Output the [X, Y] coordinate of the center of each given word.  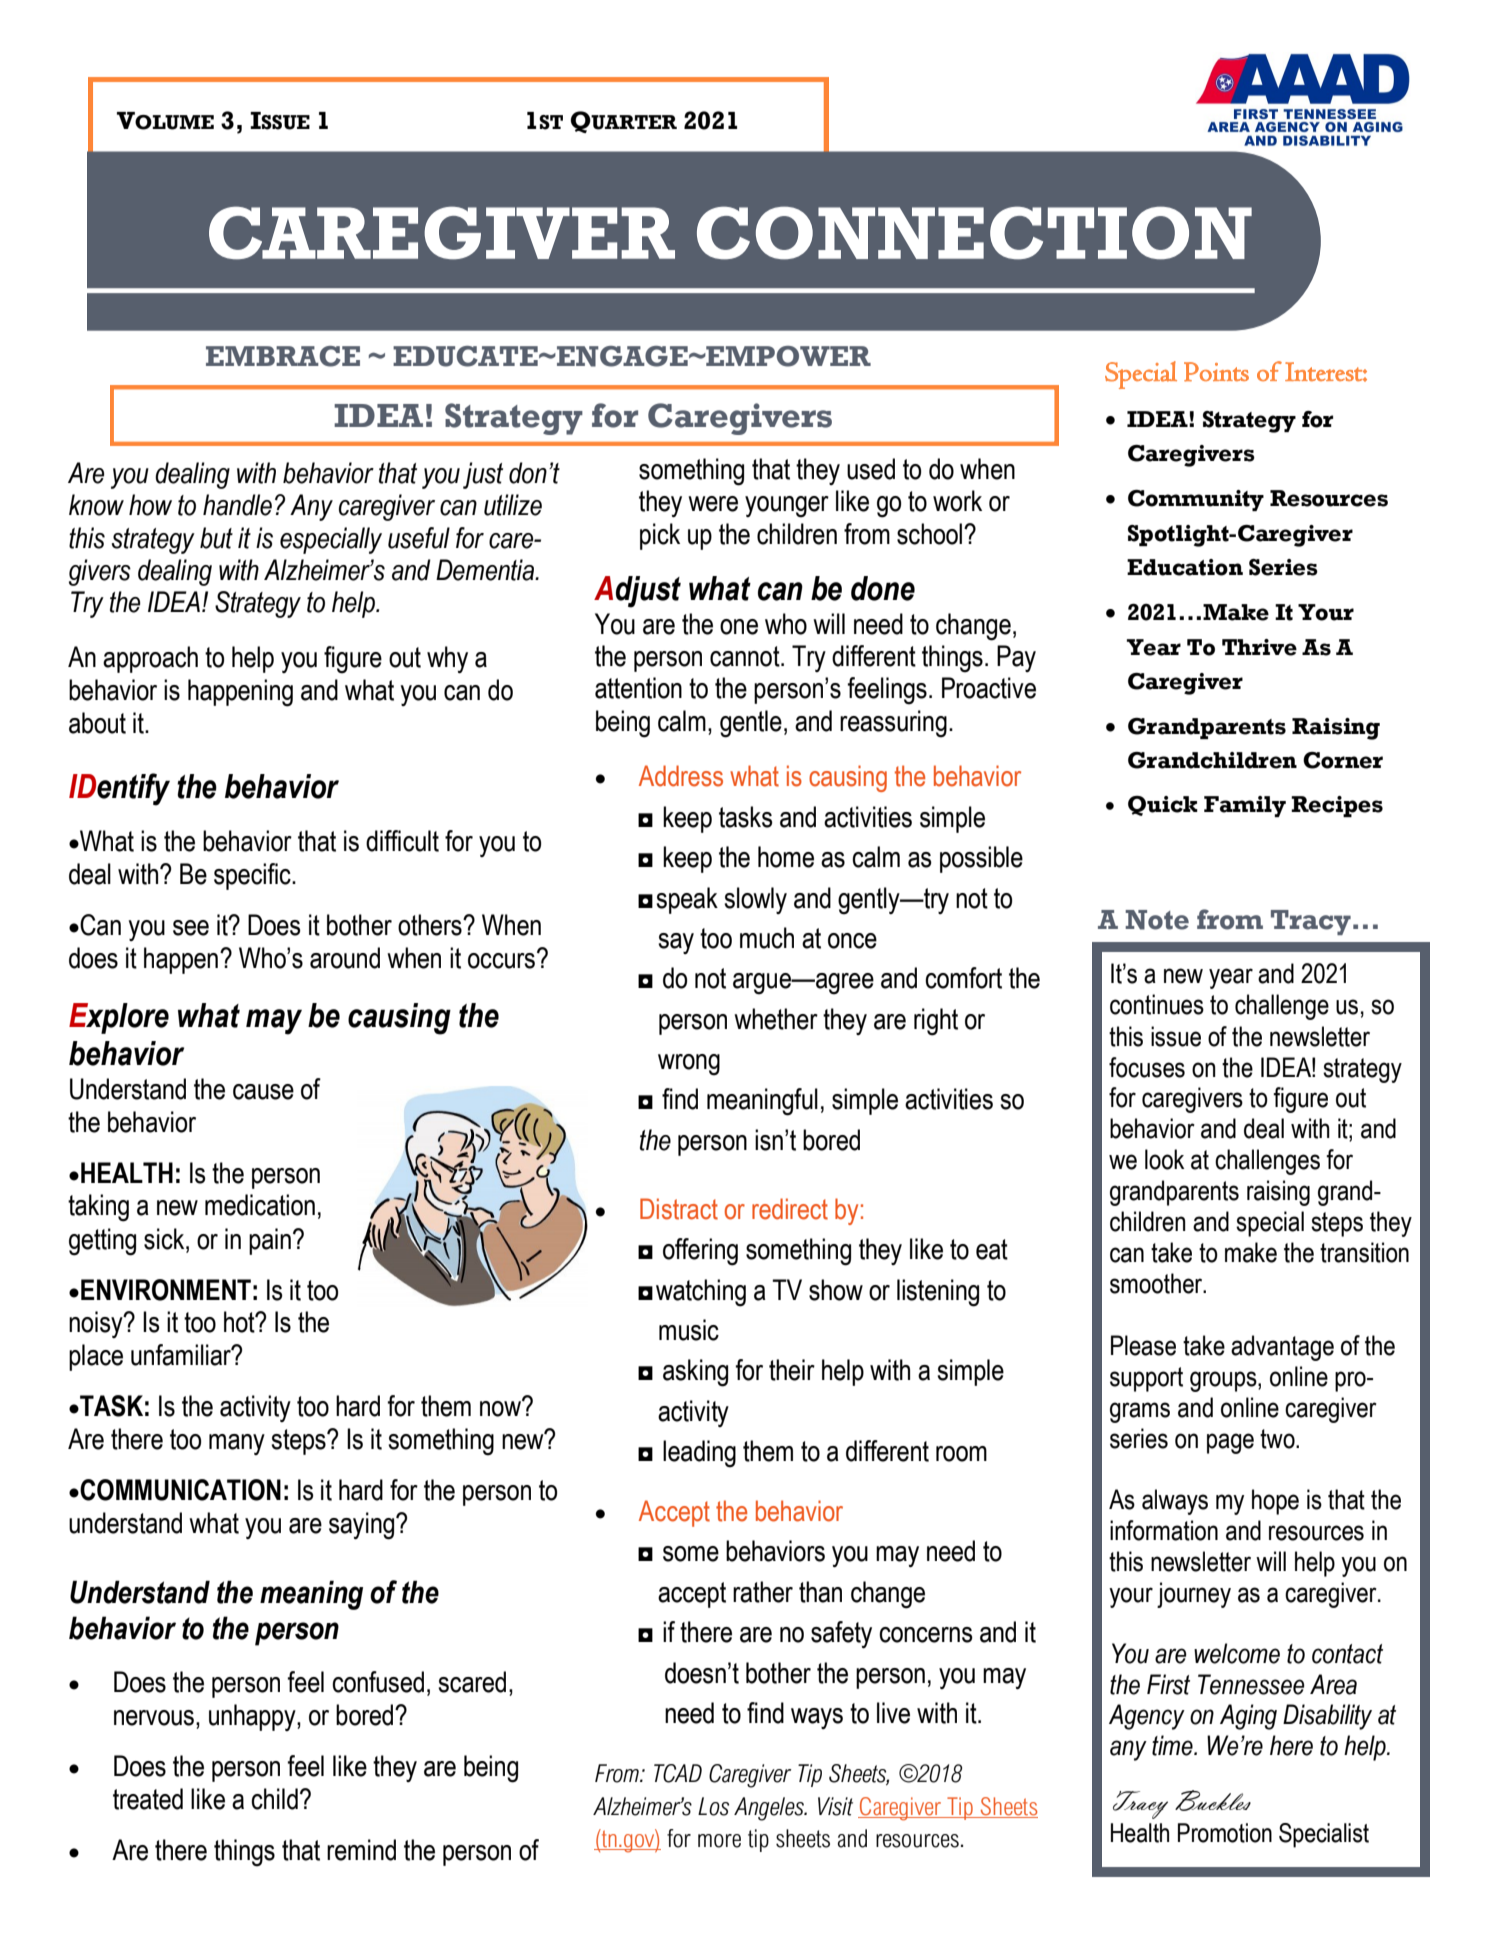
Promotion [1225, 1833]
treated [148, 1799]
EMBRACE [283, 356]
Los [713, 1806]
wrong [689, 1065]
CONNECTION [974, 233]
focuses [1147, 1067]
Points [1216, 372]
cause [263, 1092]
